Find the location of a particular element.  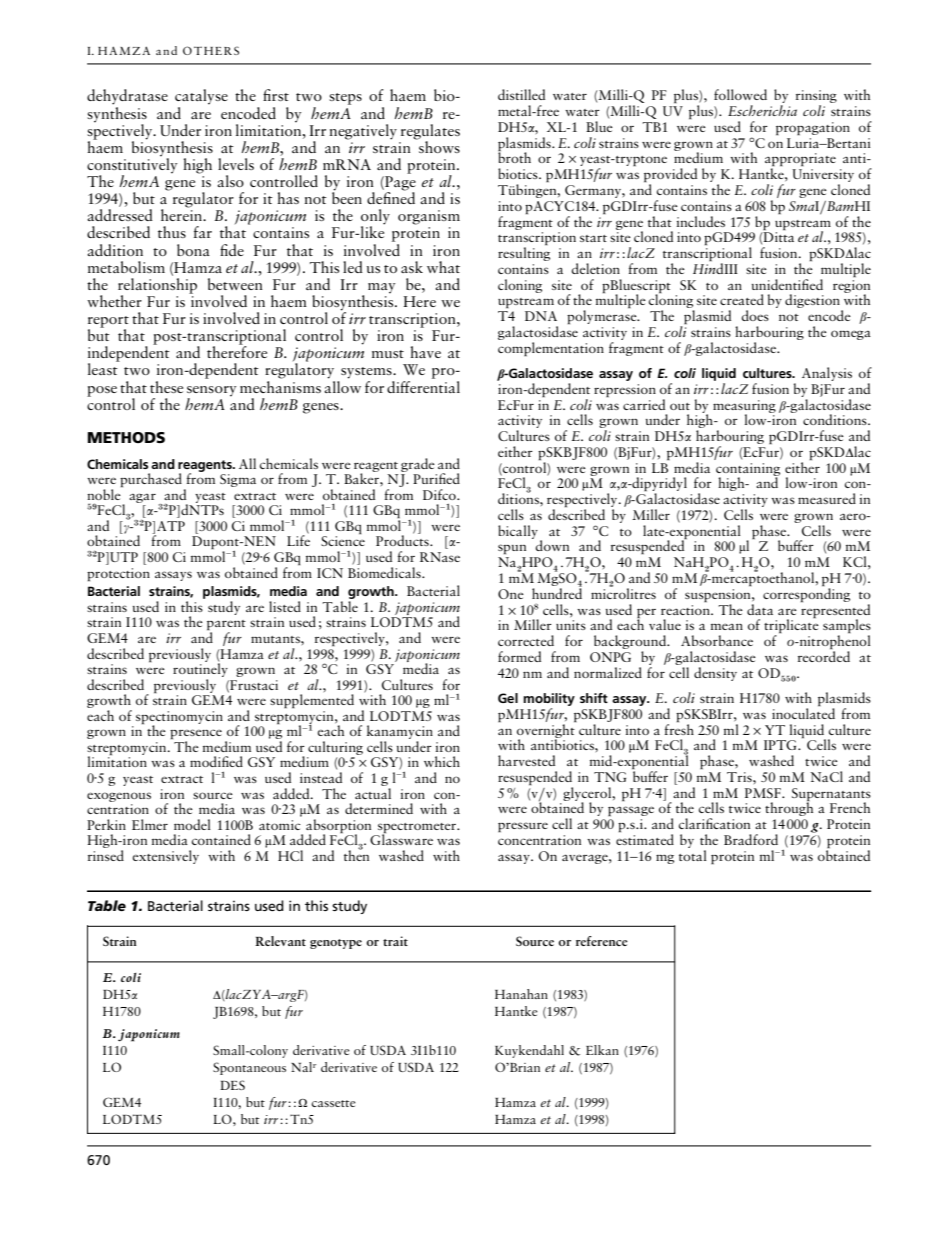

which is located at coordinates (442, 761).
